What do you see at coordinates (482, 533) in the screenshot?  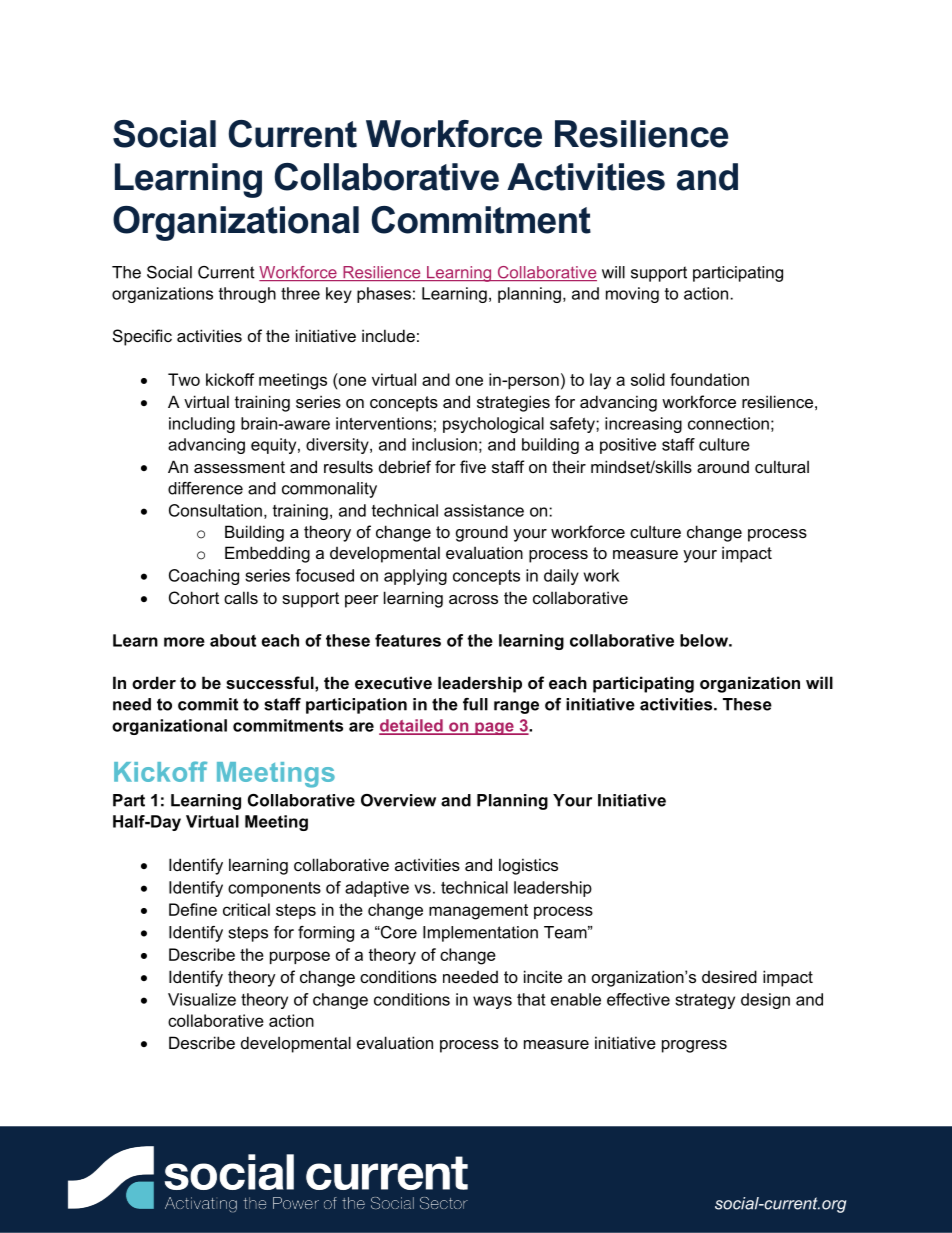 I see `ground` at bounding box center [482, 533].
